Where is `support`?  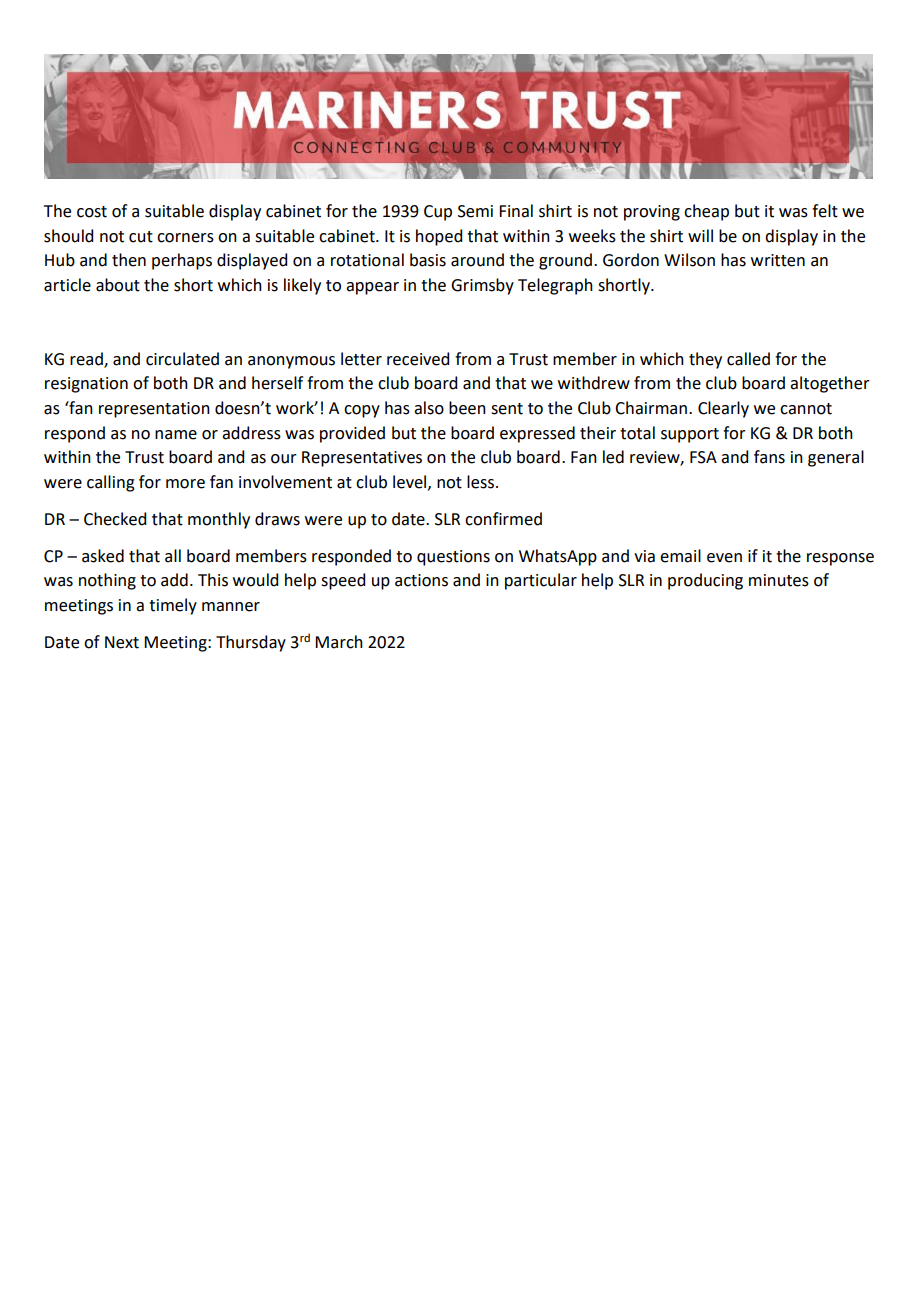 support is located at coordinates (690, 435).
